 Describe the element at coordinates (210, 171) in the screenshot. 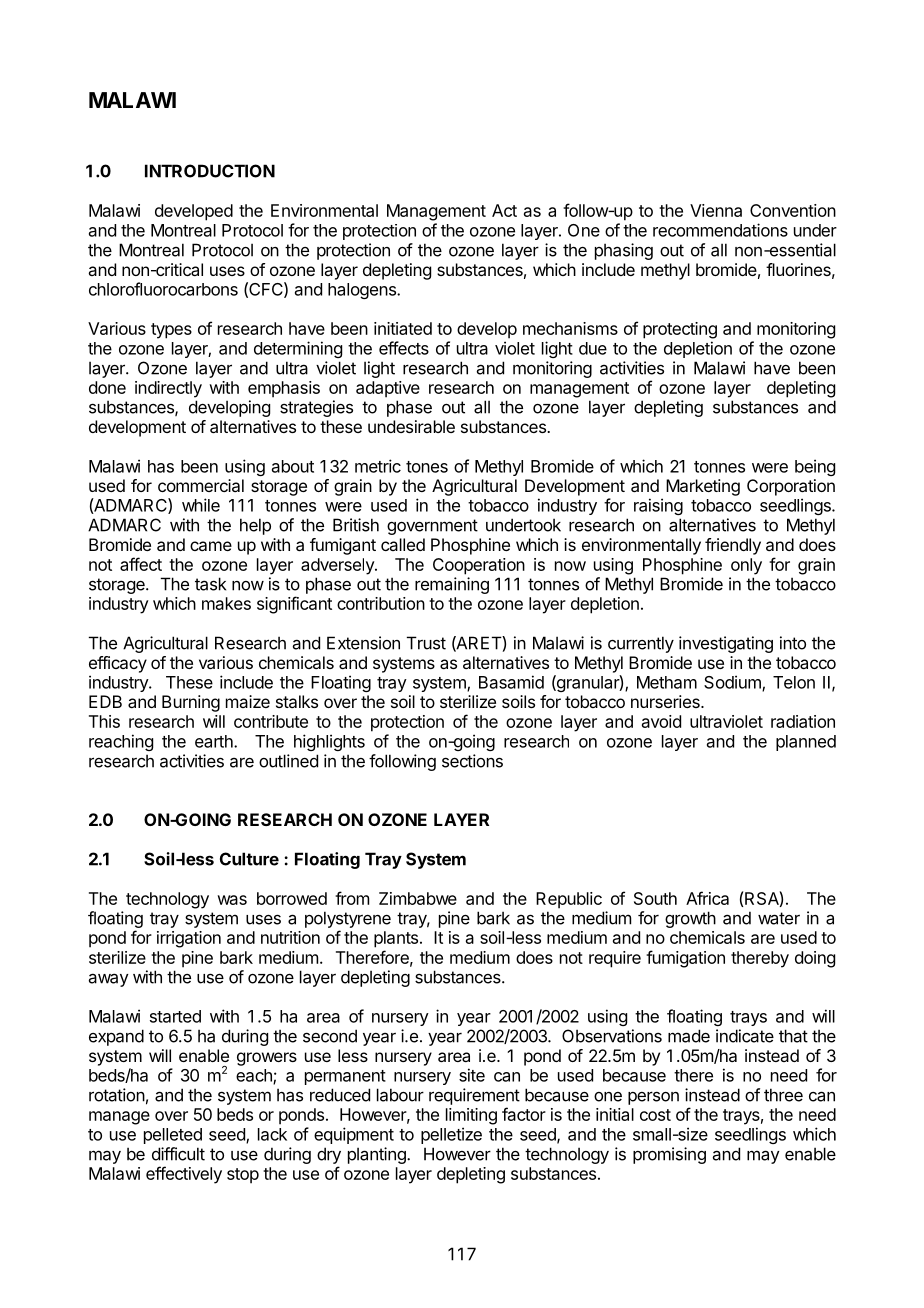

I see `INTRODUCTION` at that location.
